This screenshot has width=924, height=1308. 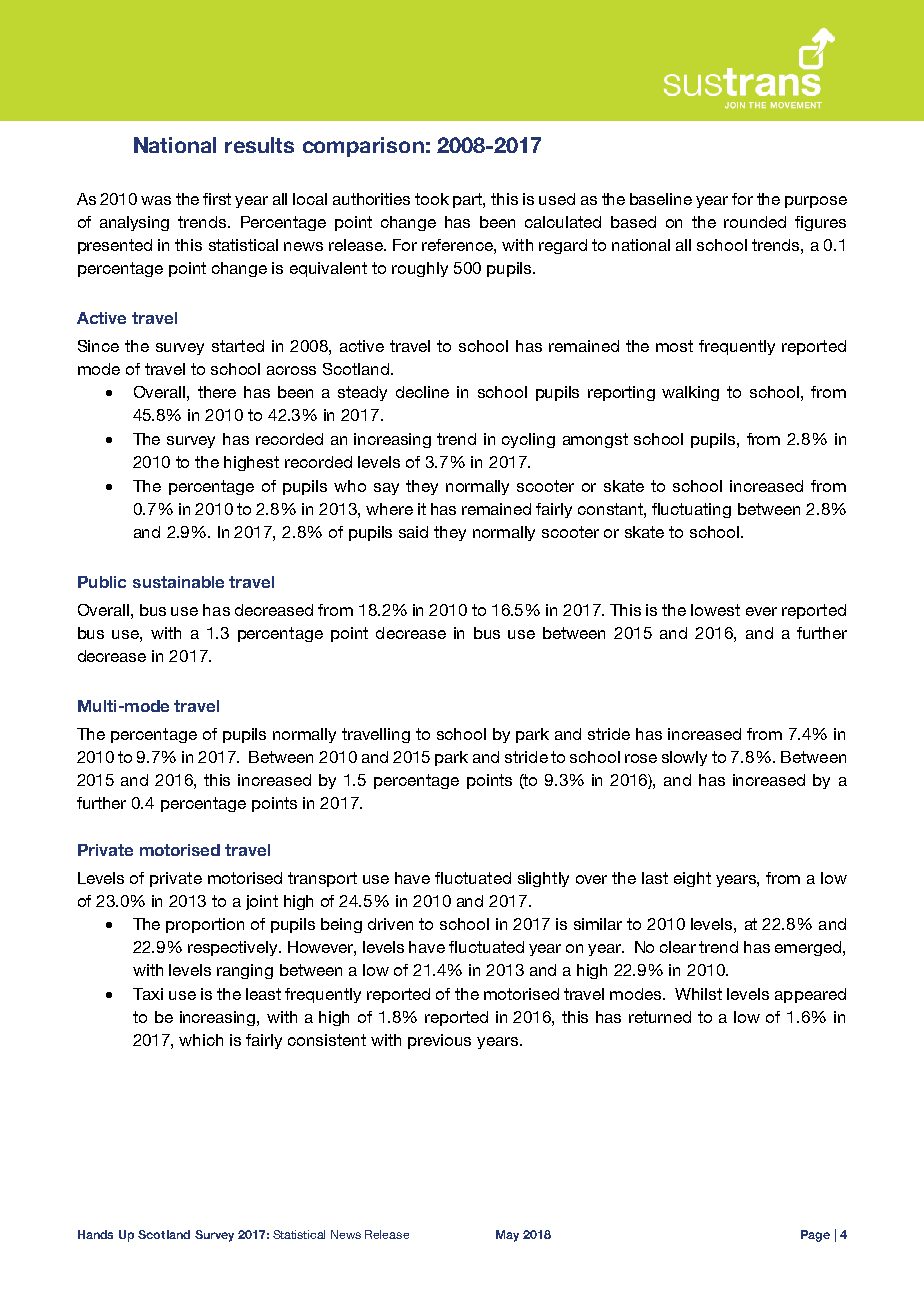 I want to click on was, so click(x=156, y=200).
